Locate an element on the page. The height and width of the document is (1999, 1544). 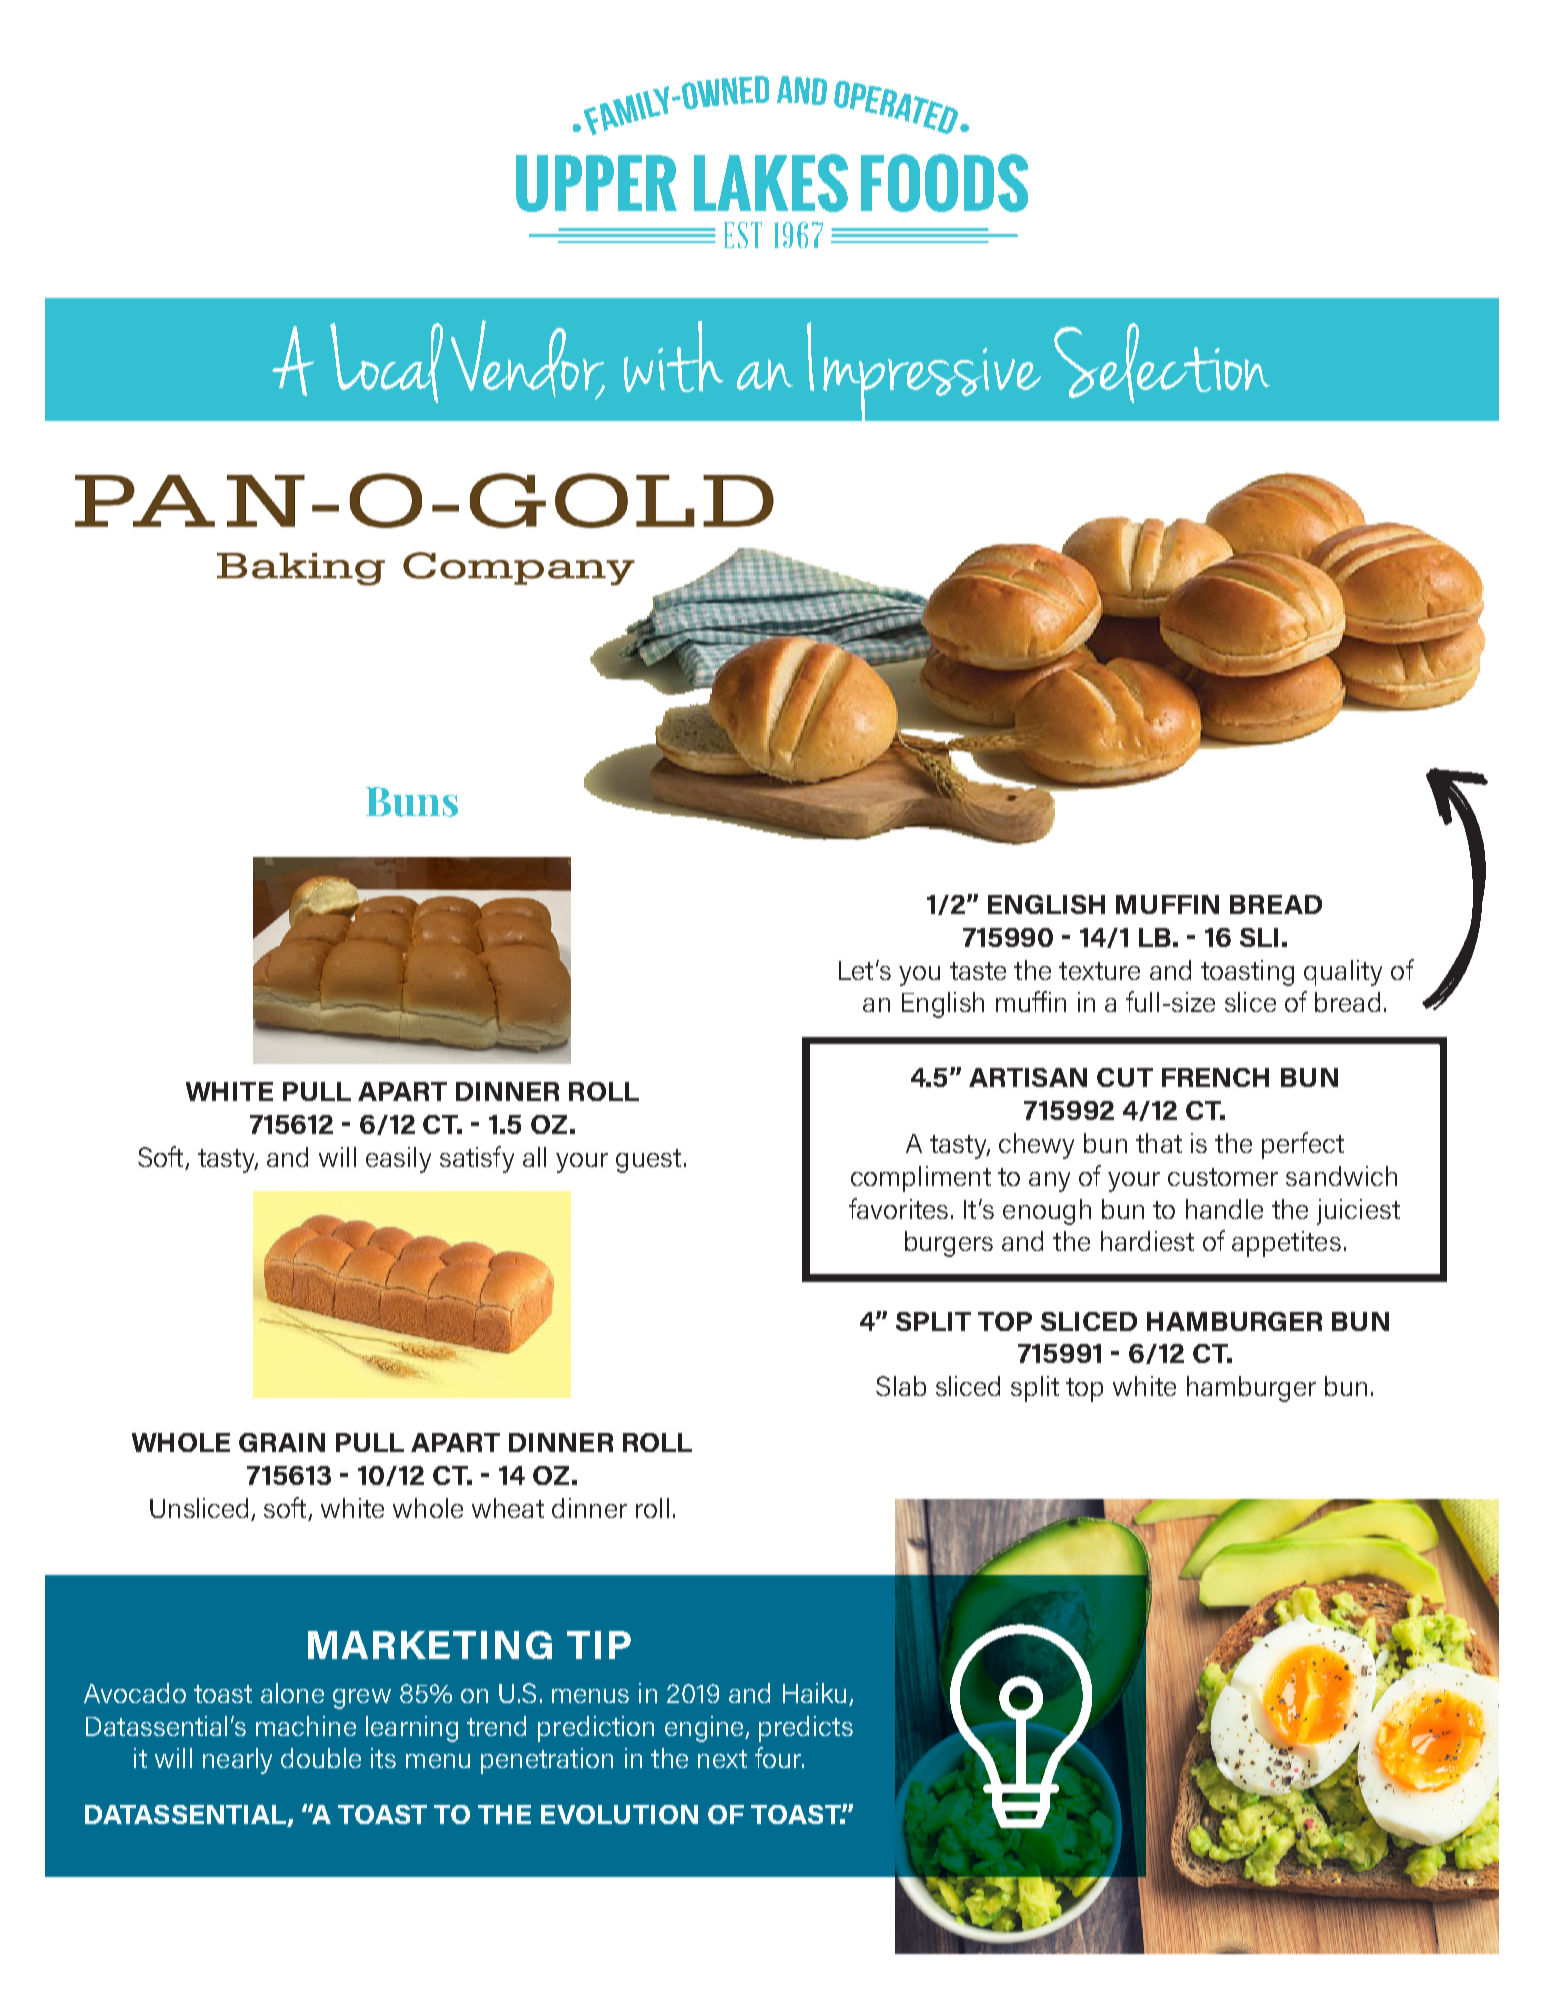
Selection is located at coordinates (1162, 363).
